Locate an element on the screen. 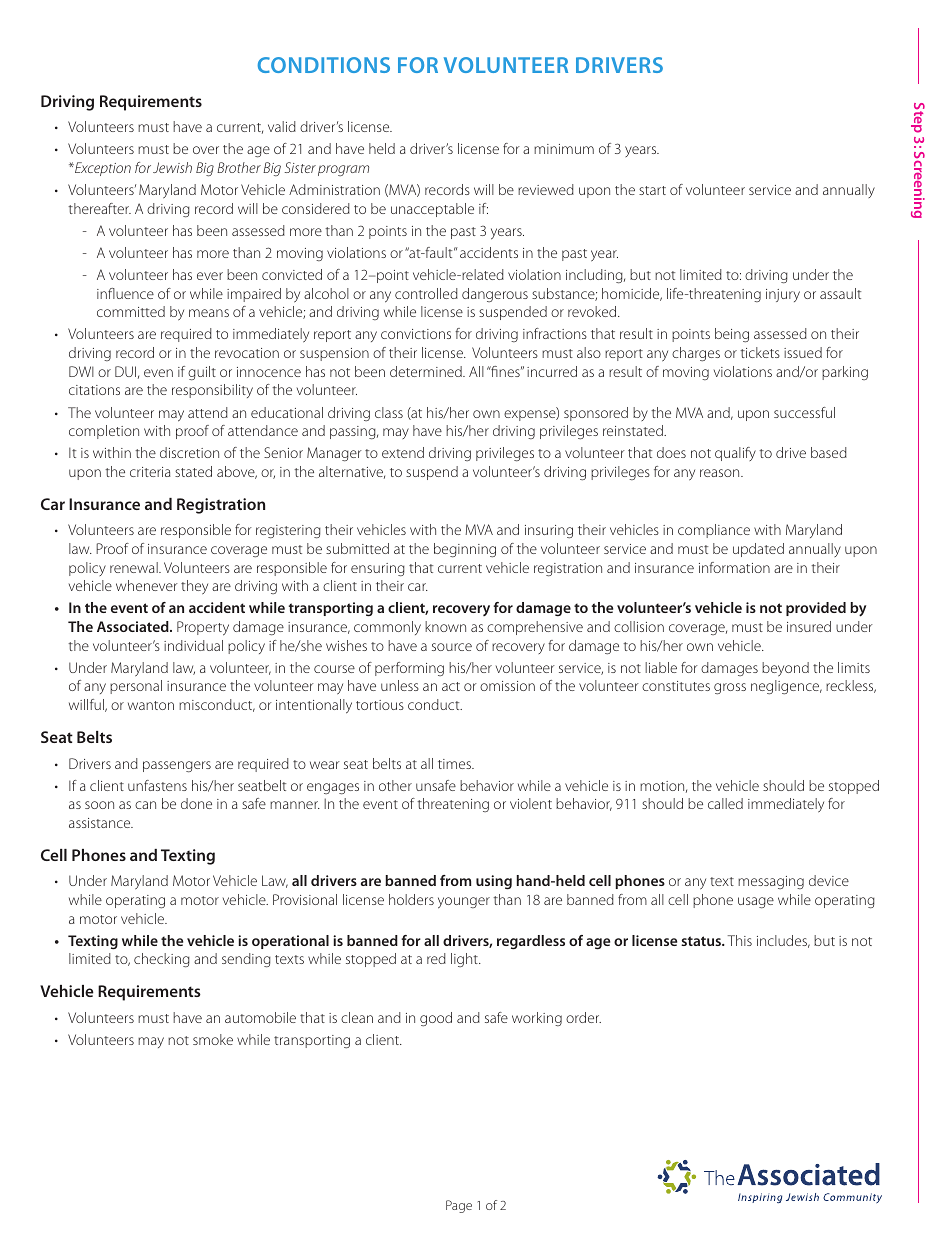 The width and height of the screenshot is (952, 1233). qualify is located at coordinates (735, 454).
